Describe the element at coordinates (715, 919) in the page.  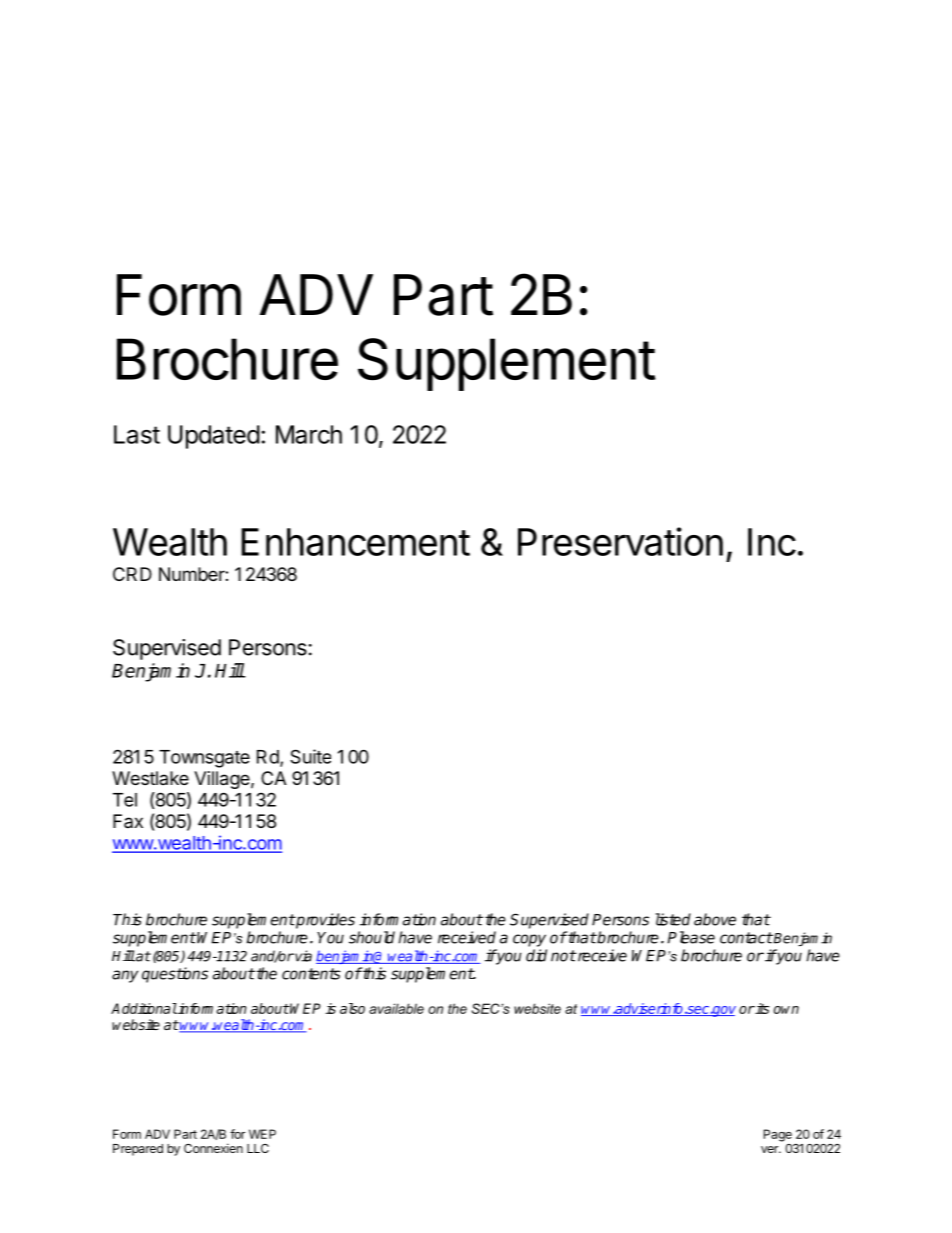
I see `above` at that location.
